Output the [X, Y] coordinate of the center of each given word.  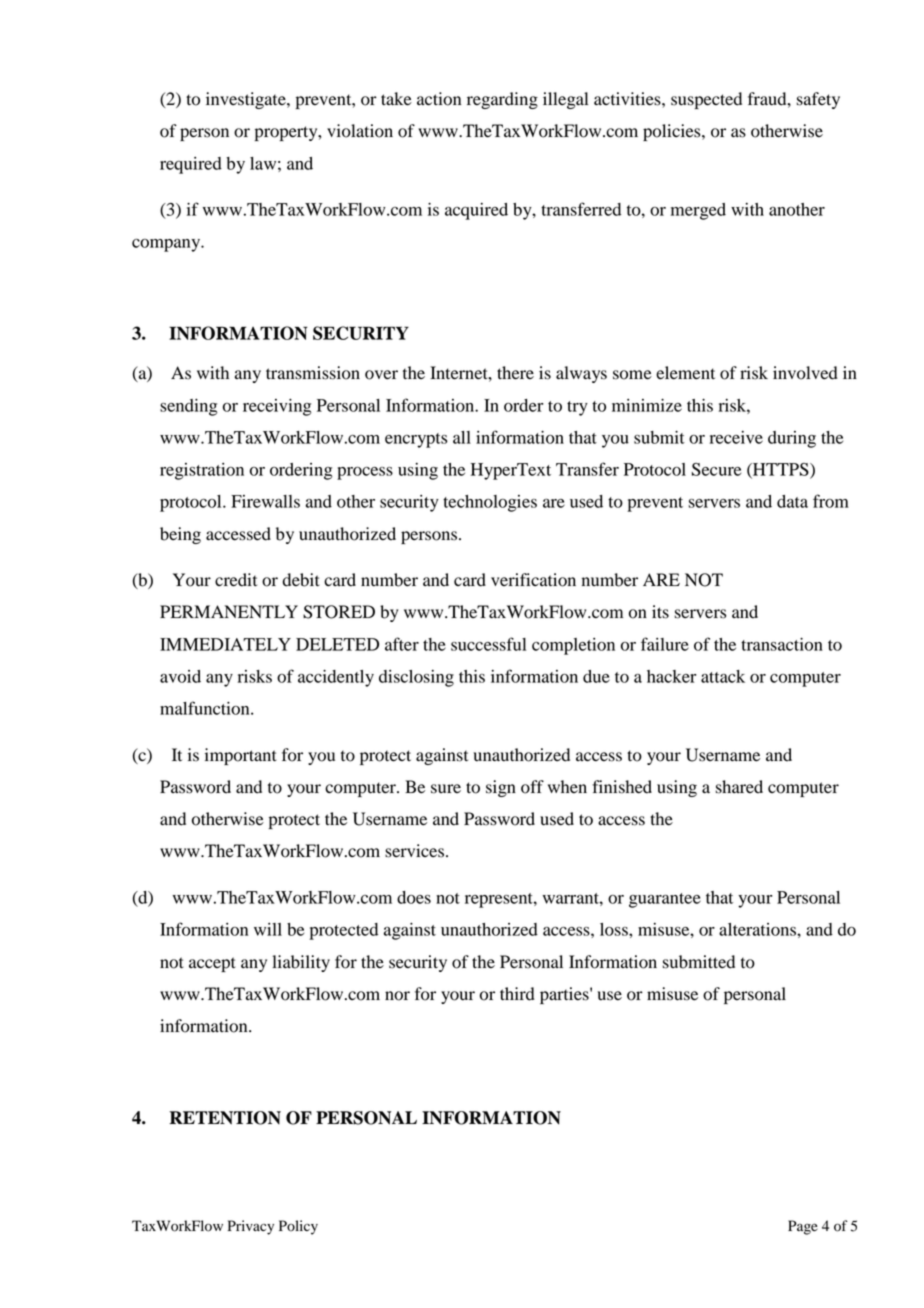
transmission [313, 373]
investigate [247, 100]
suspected [706, 100]
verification [533, 580]
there [515, 373]
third [517, 994]
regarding [502, 100]
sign [501, 788]
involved [805, 373]
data [792, 501]
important [241, 756]
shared [739, 787]
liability [301, 963]
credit [236, 580]
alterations [758, 929]
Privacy [251, 1227]
